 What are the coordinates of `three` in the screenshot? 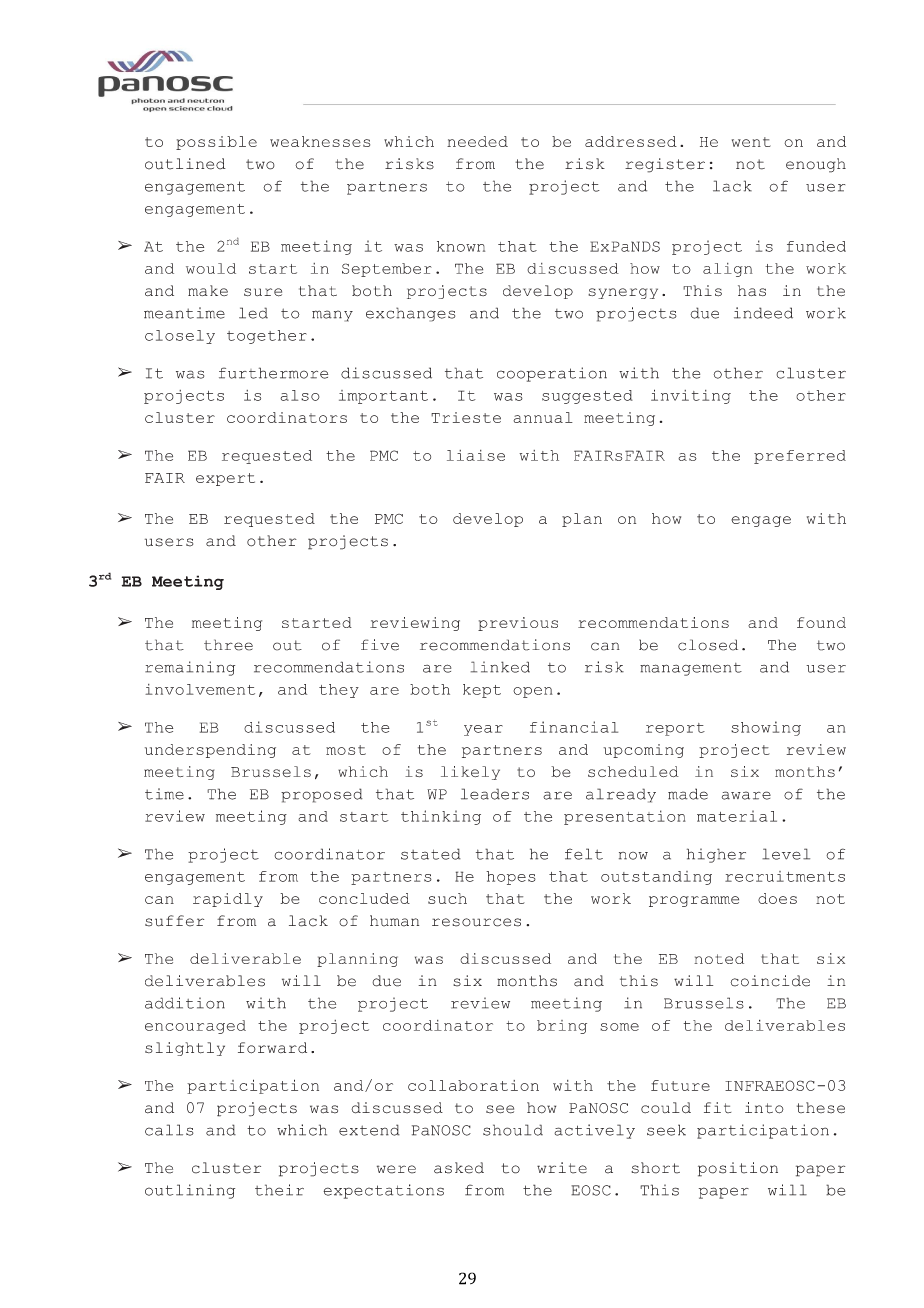 It's located at (228, 645).
